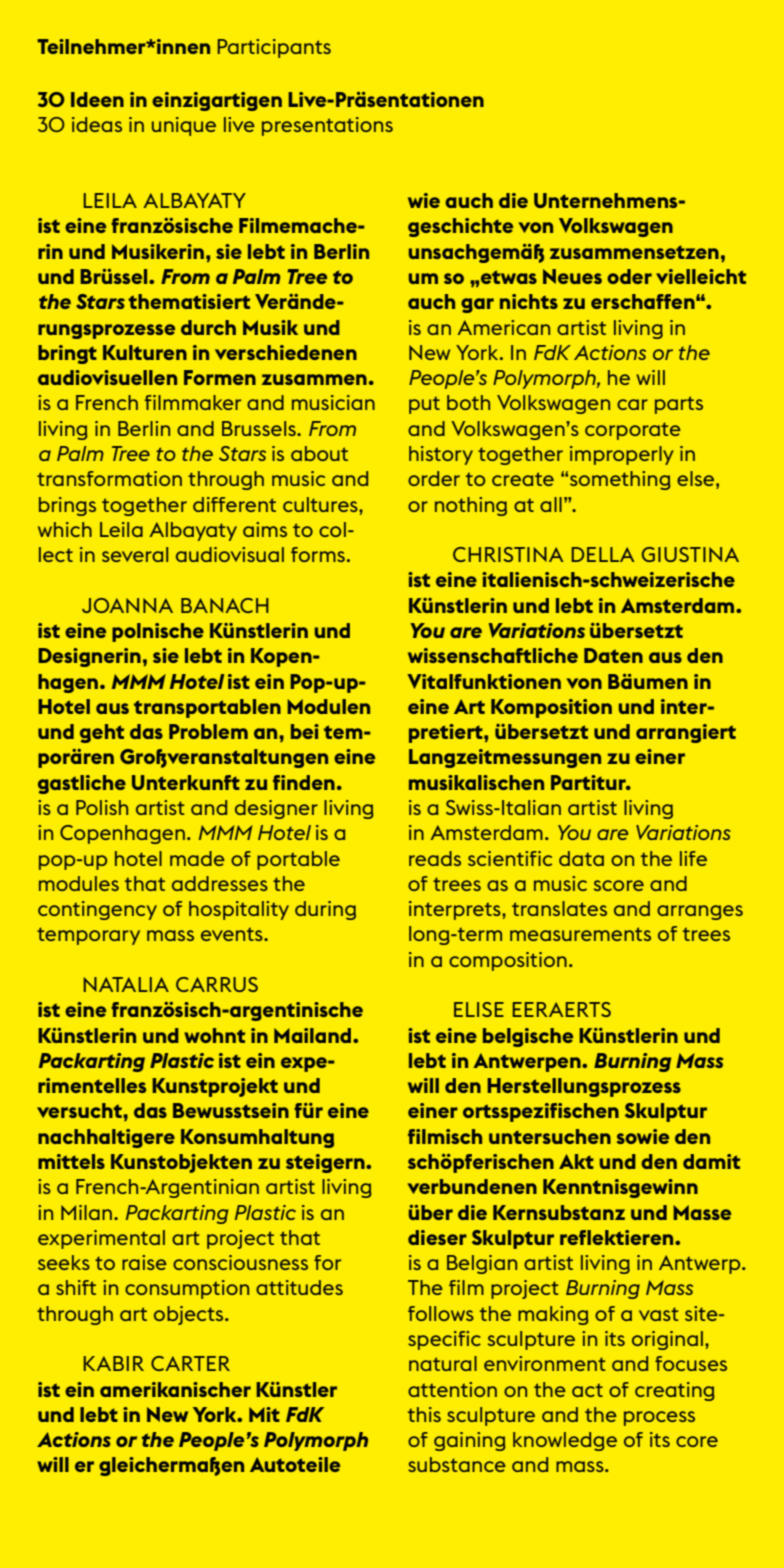 The image size is (784, 1568). I want to click on presentations, so click(327, 126).
